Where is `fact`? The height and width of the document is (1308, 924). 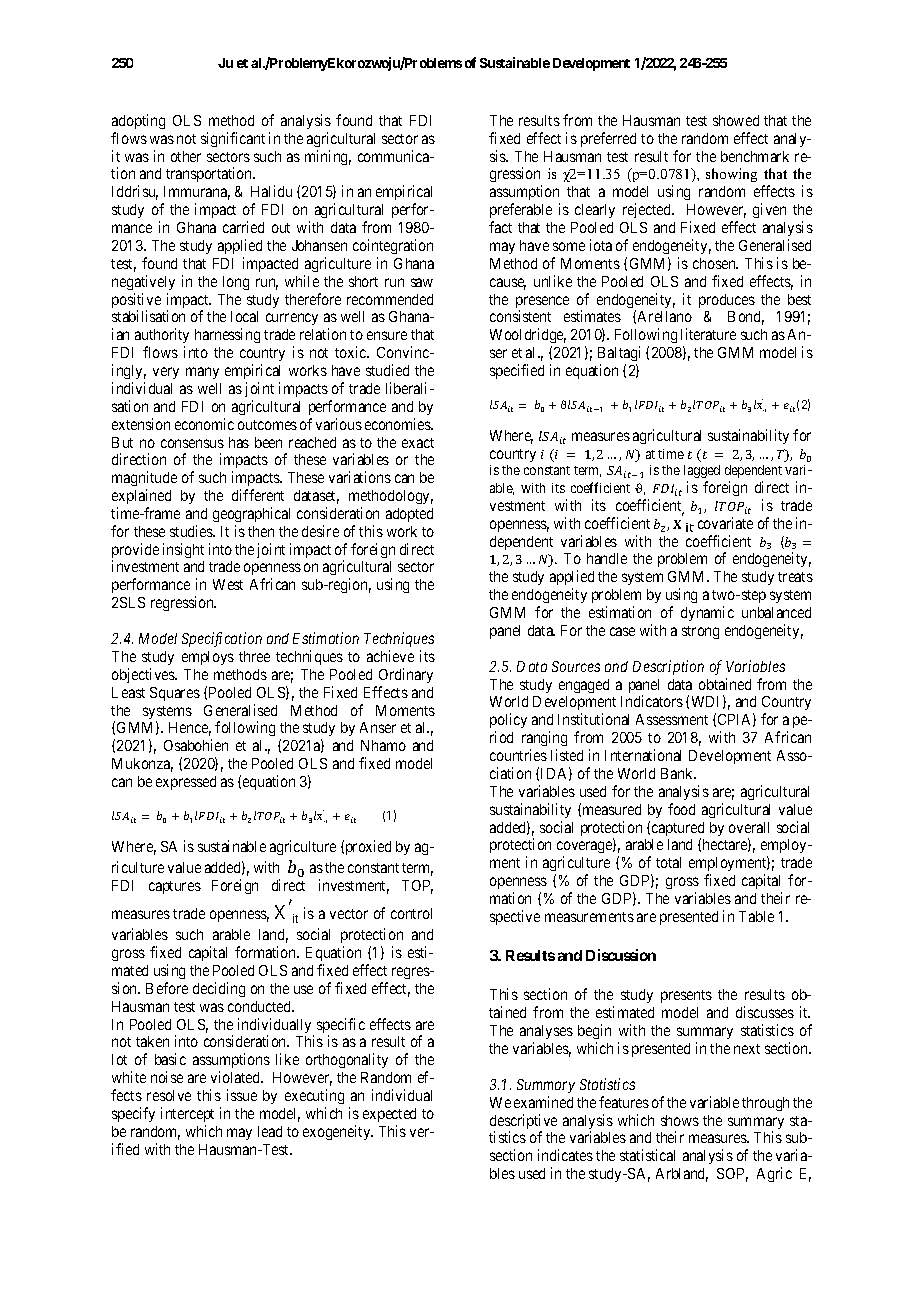 fact is located at coordinates (500, 227).
